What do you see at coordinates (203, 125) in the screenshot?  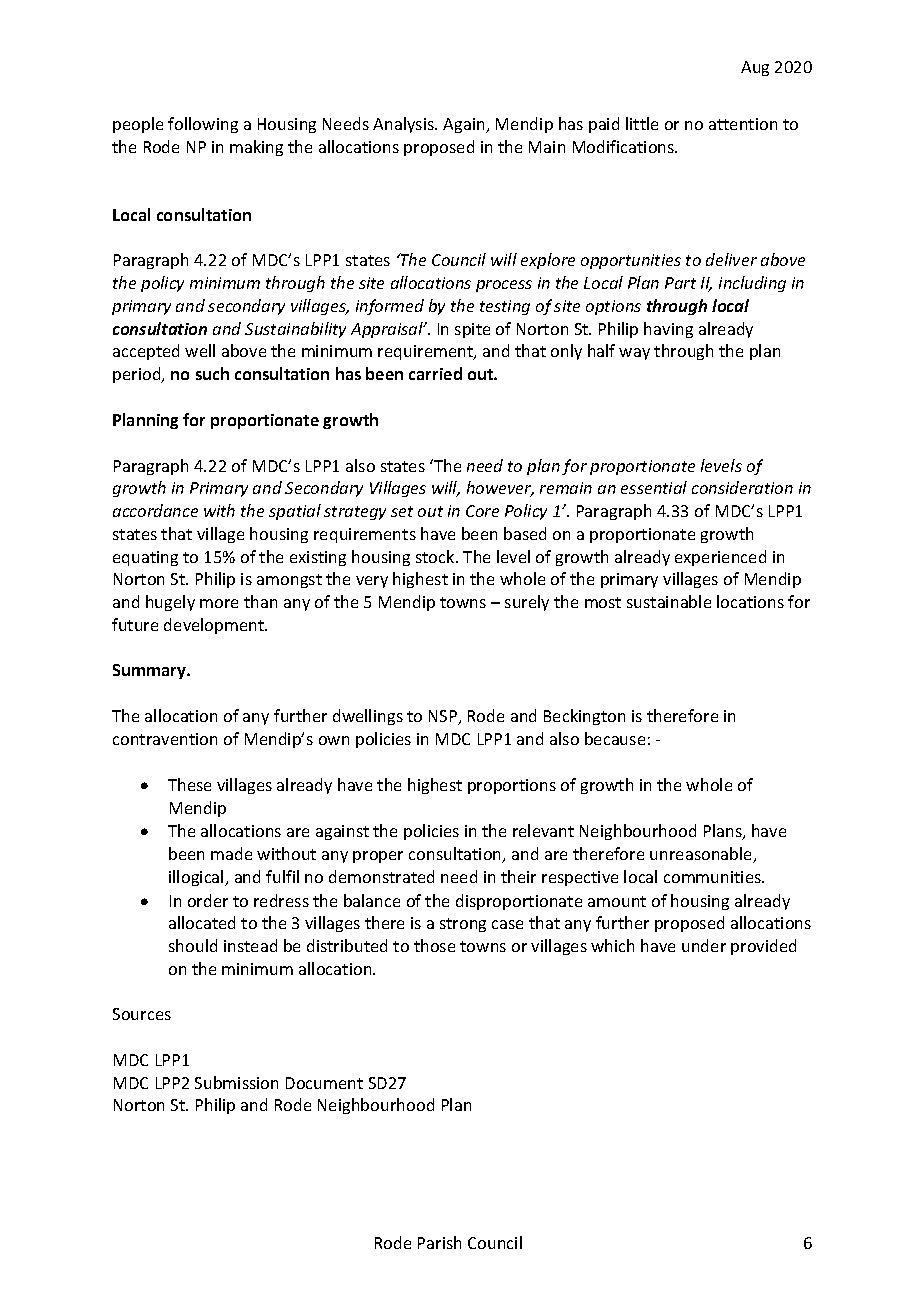 I see `following` at bounding box center [203, 125].
